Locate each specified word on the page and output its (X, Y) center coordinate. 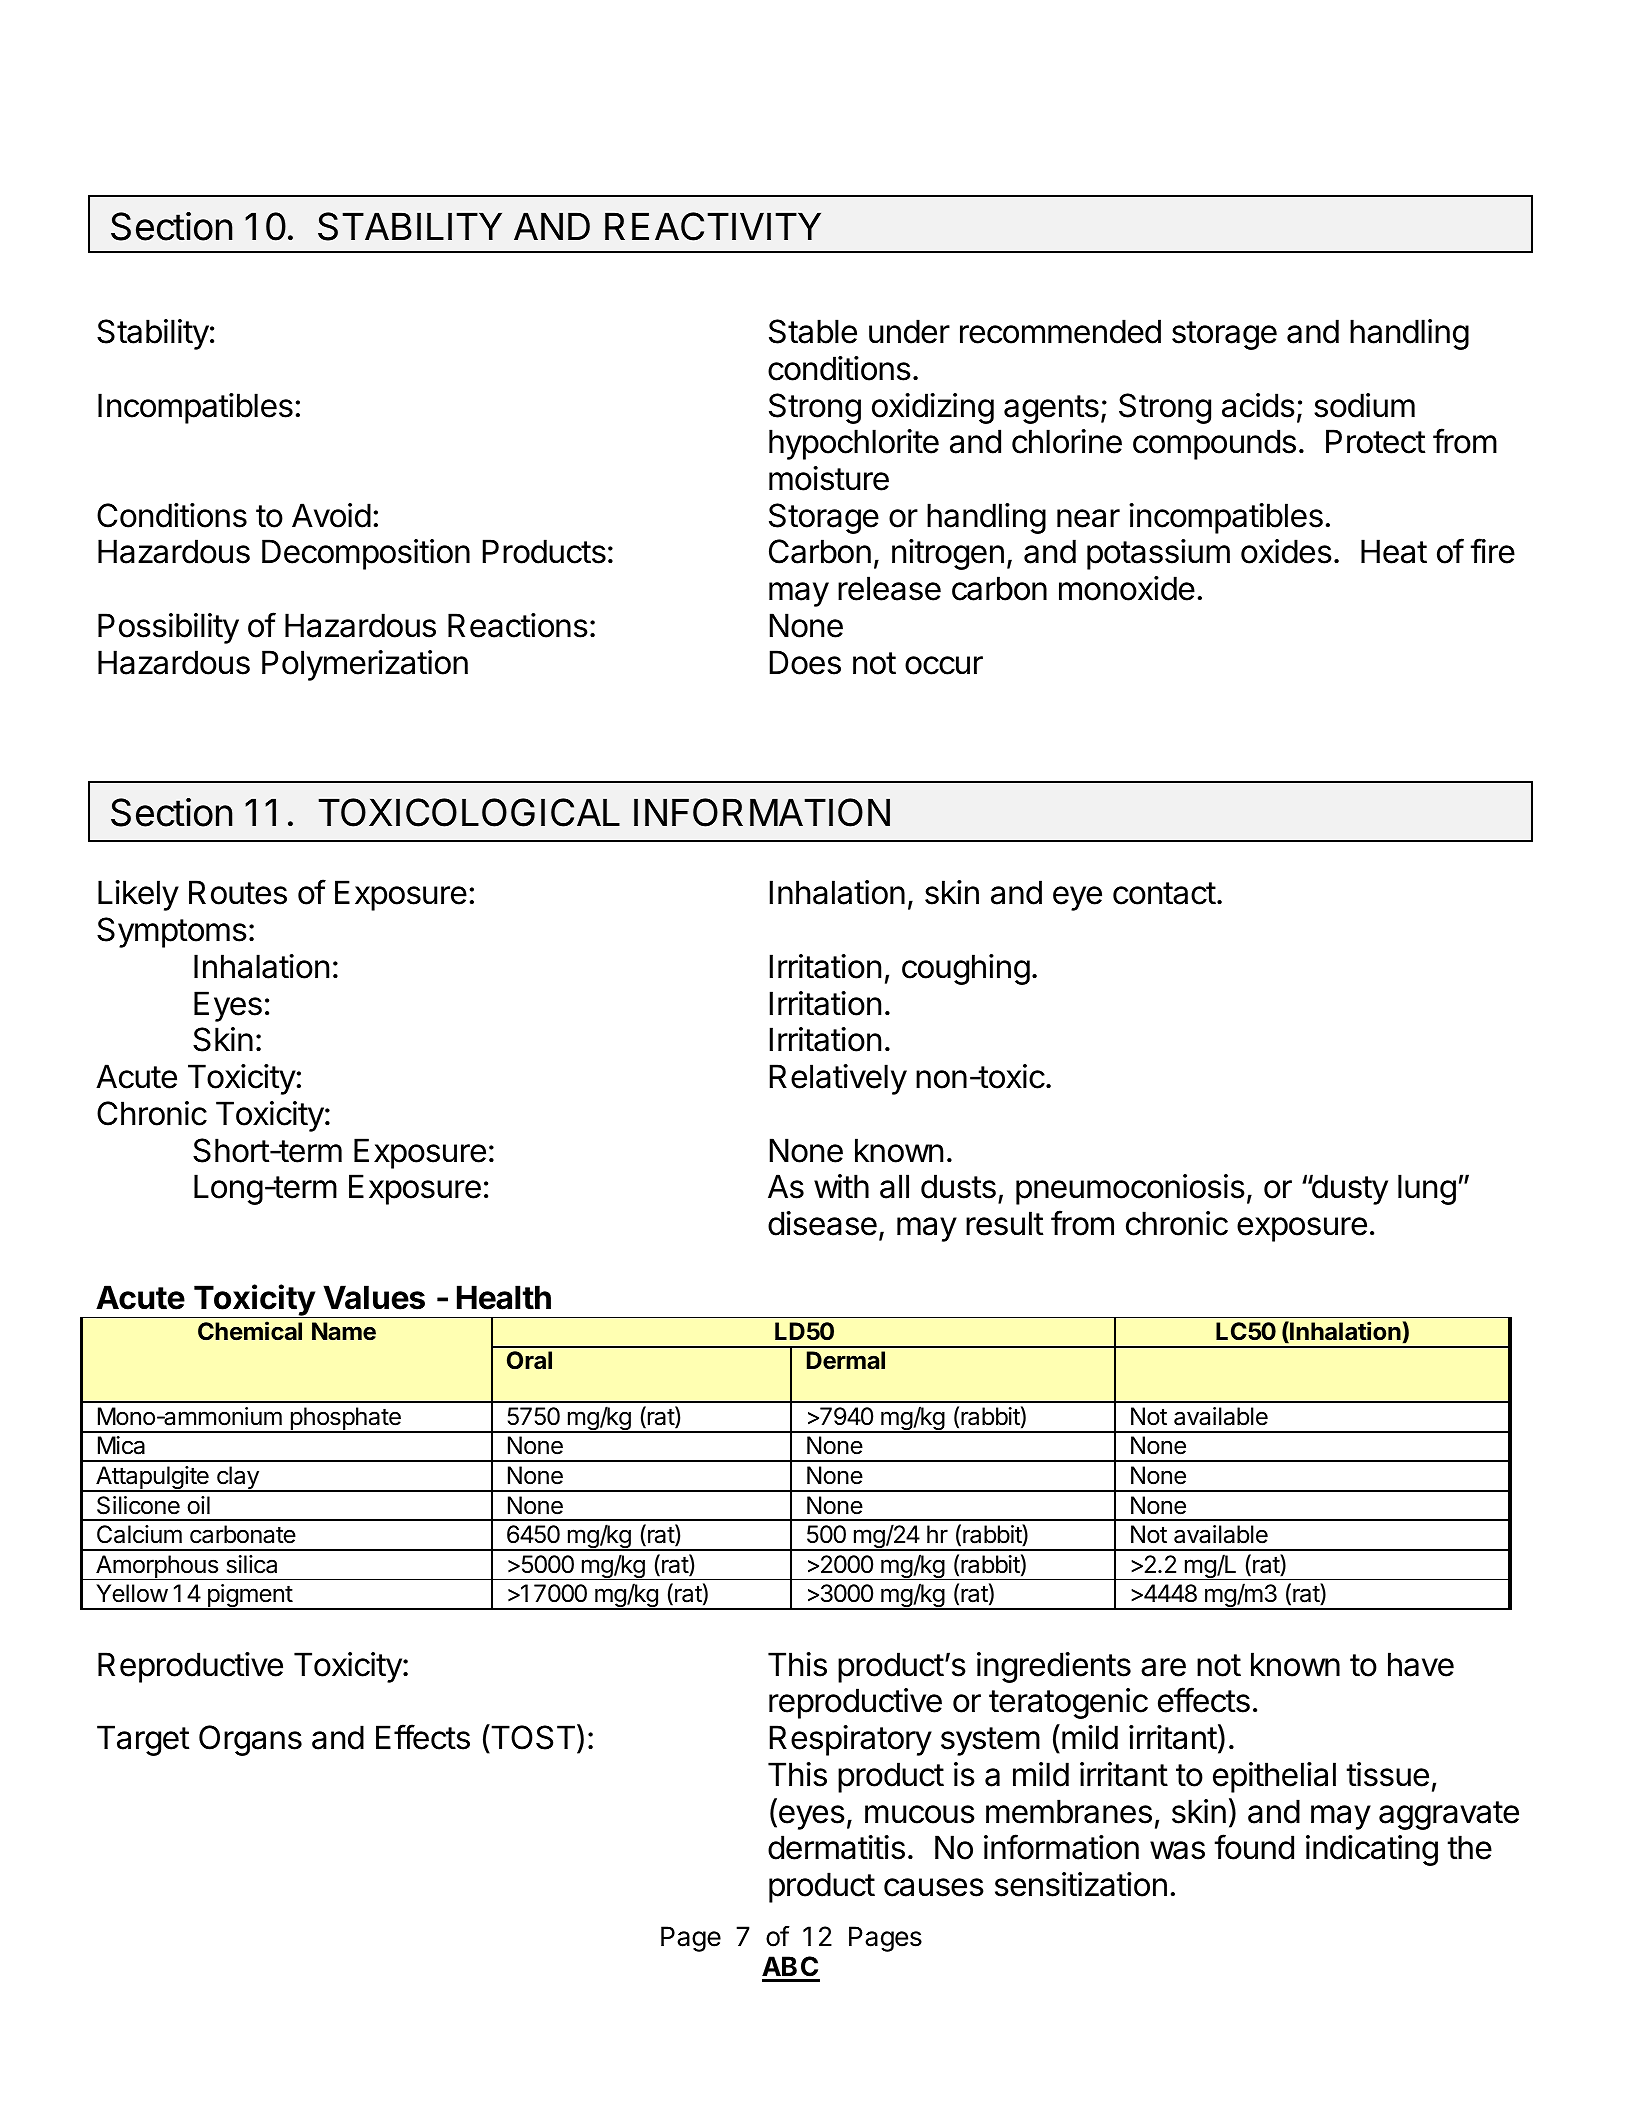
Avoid (331, 515)
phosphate (345, 1420)
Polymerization (365, 665)
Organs (250, 1740)
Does (805, 662)
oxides (1286, 551)
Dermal (846, 1360)
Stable (813, 331)
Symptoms (172, 932)
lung (1427, 1189)
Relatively (838, 1079)
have (1421, 1664)
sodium (1364, 405)
